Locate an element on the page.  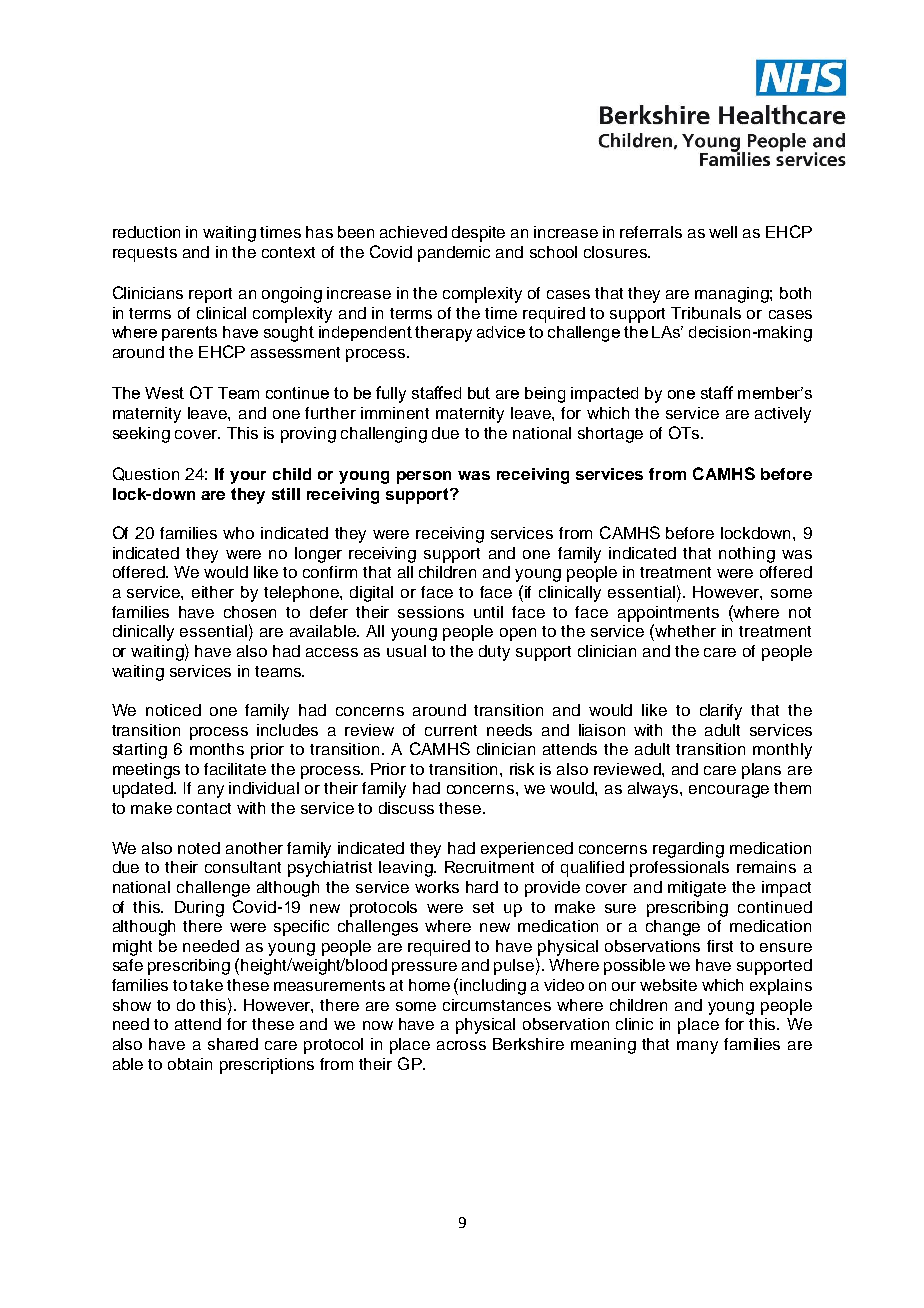
either is located at coordinates (213, 592).
